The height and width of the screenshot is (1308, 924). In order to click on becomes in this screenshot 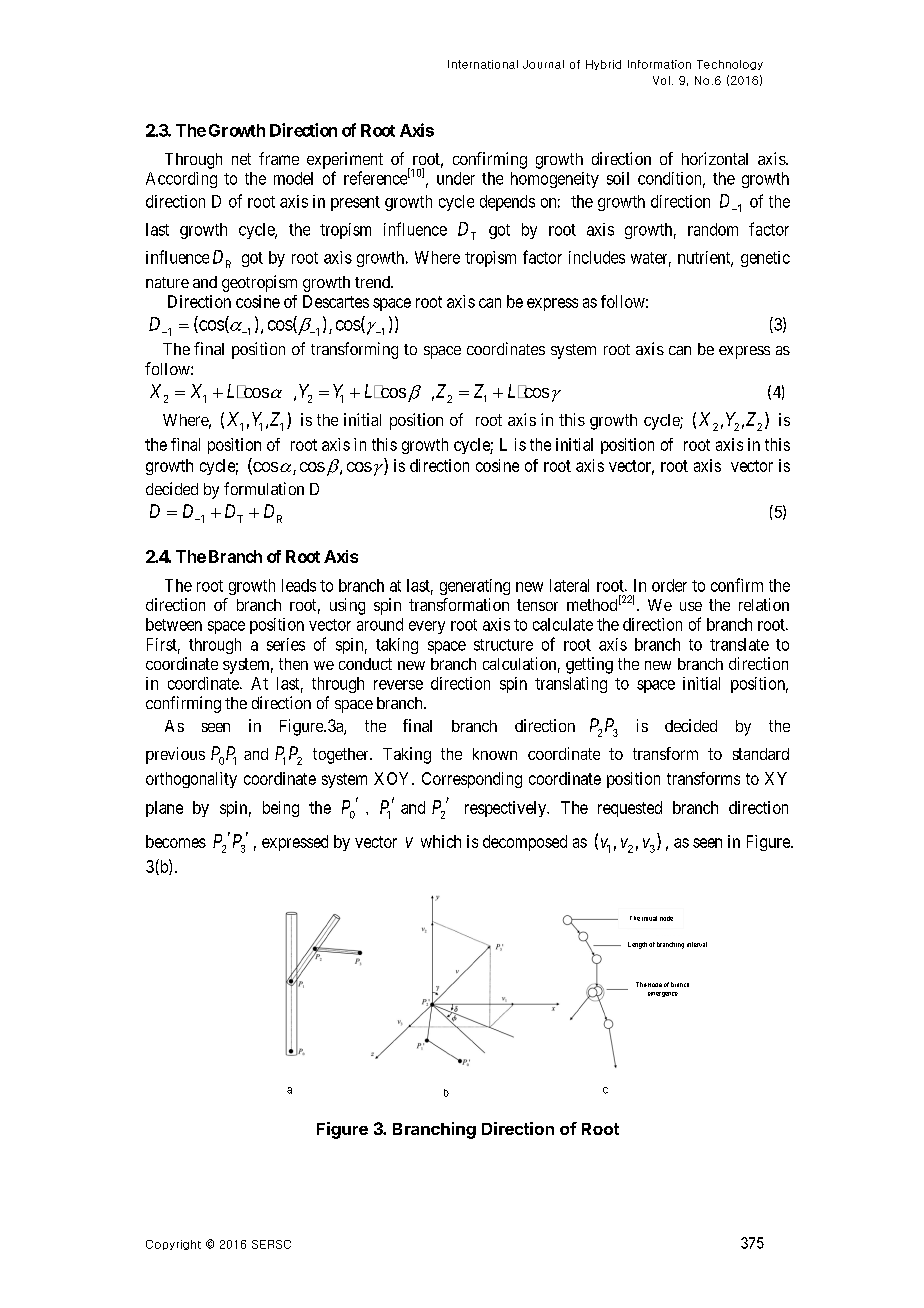, I will do `click(176, 841)`.
